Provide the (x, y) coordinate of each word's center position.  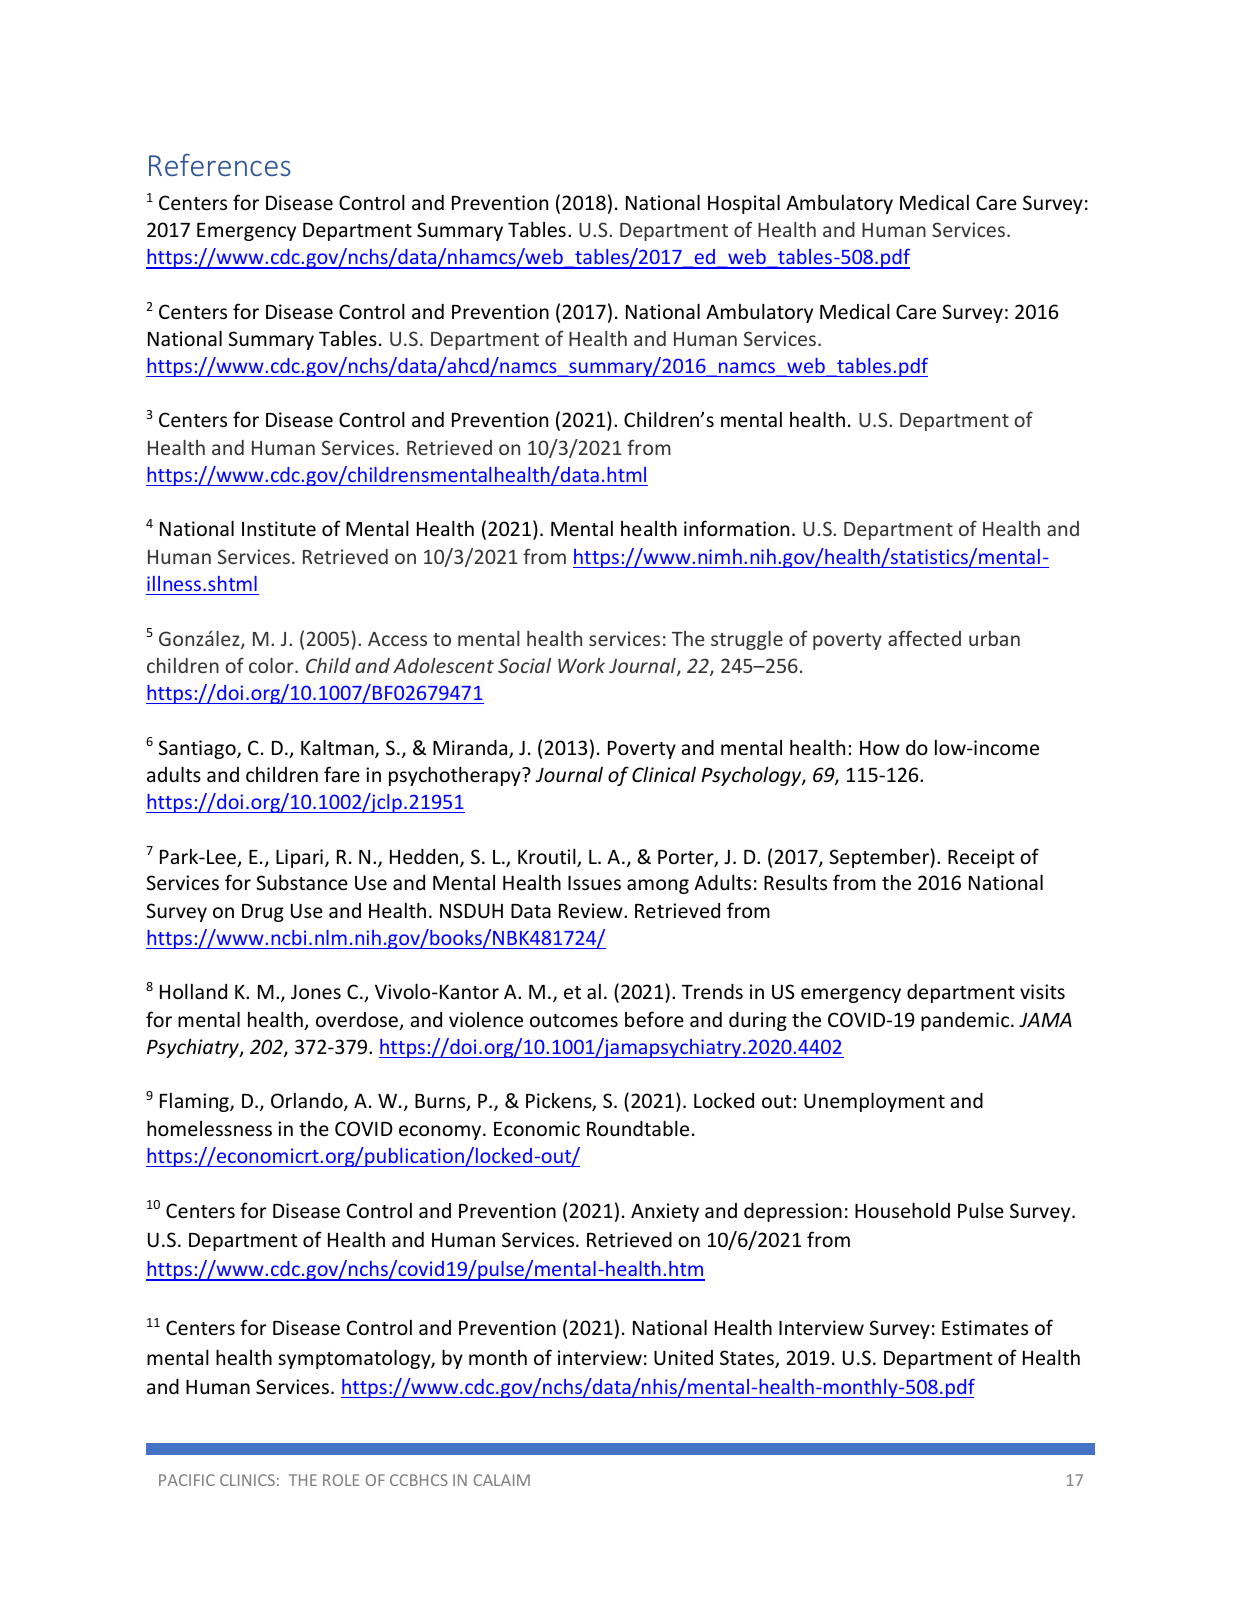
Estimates (985, 1327)
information (736, 528)
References (220, 165)
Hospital (744, 204)
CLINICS (247, 1480)
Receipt (981, 858)
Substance (302, 882)
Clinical (664, 774)
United (683, 1357)
